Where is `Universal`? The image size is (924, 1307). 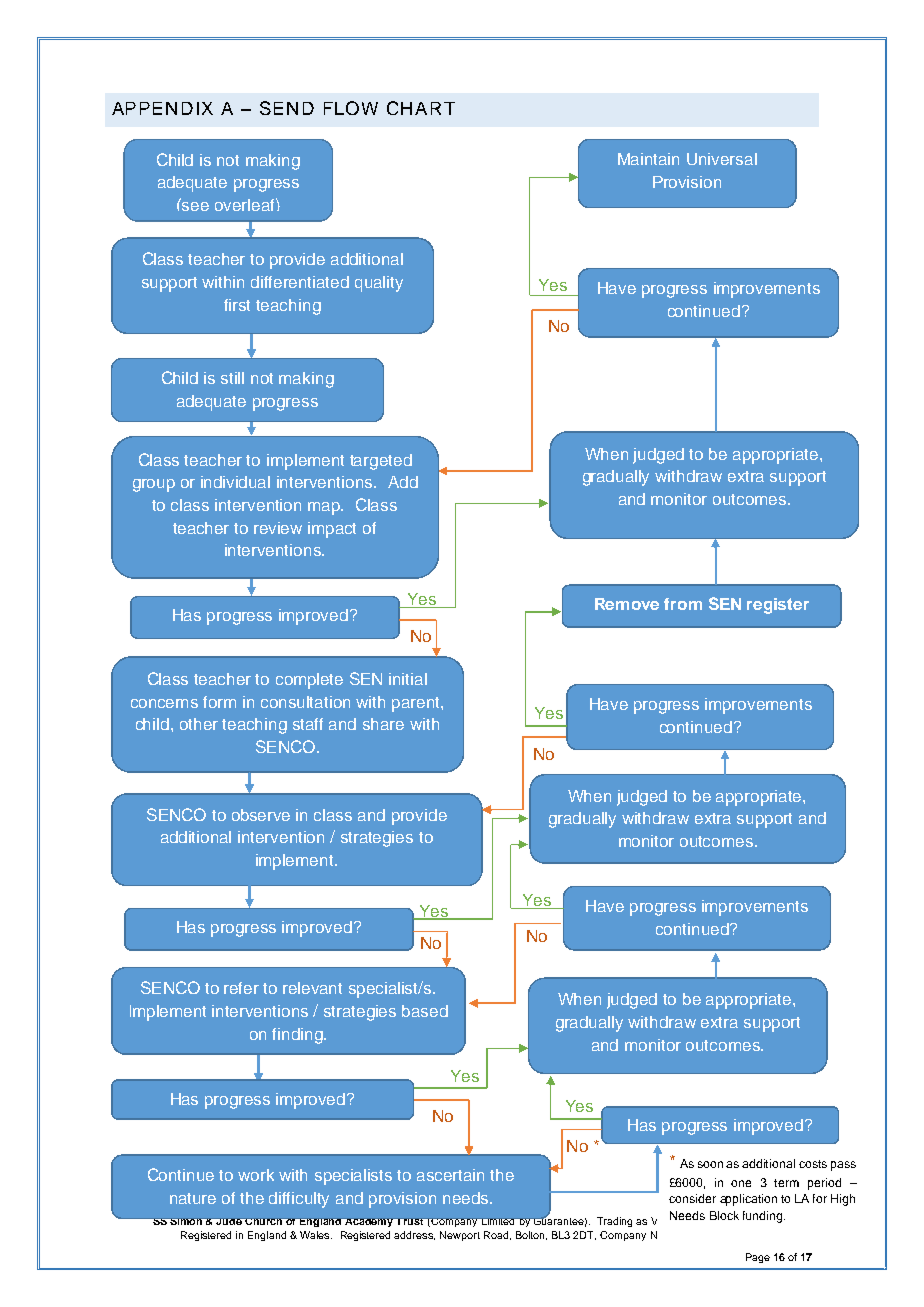 Universal is located at coordinates (722, 159).
